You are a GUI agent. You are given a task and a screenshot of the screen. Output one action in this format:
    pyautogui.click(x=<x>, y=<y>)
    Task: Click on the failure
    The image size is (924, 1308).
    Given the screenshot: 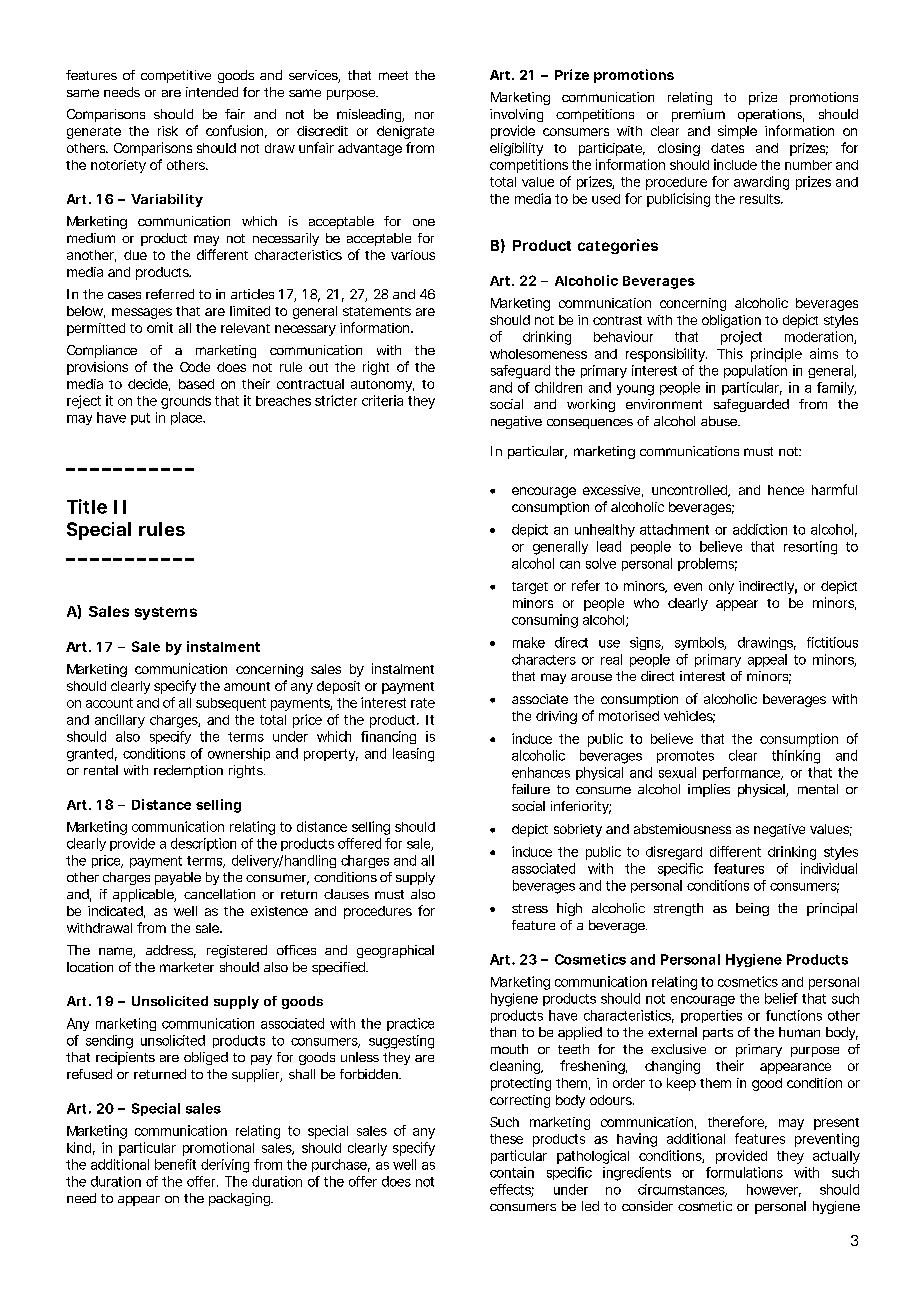 What is the action you would take?
    pyautogui.click(x=531, y=789)
